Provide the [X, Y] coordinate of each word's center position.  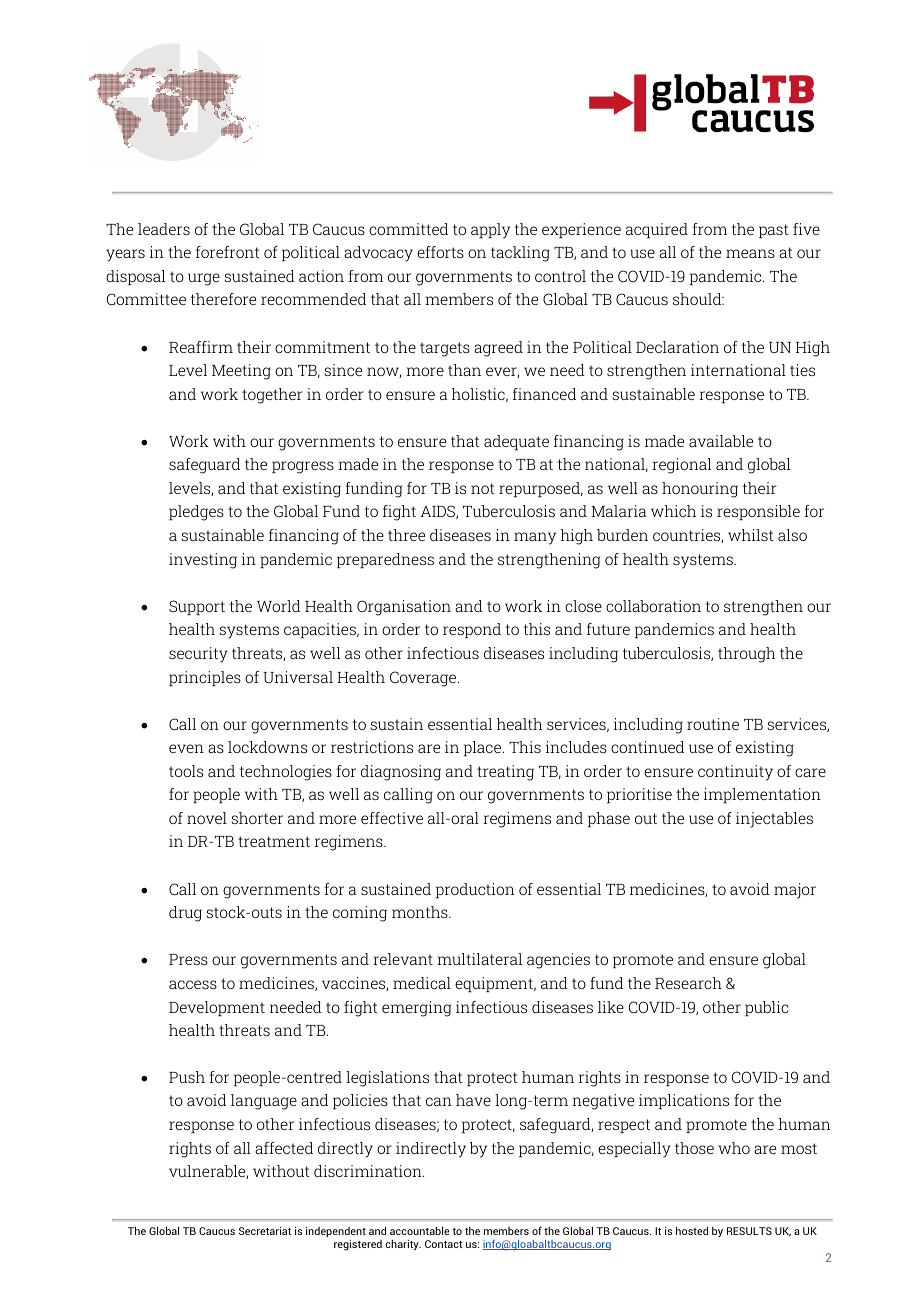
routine [713, 724]
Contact [444, 1244]
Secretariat [265, 1230]
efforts [440, 252]
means [750, 253]
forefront [228, 252]
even [186, 748]
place [484, 748]
